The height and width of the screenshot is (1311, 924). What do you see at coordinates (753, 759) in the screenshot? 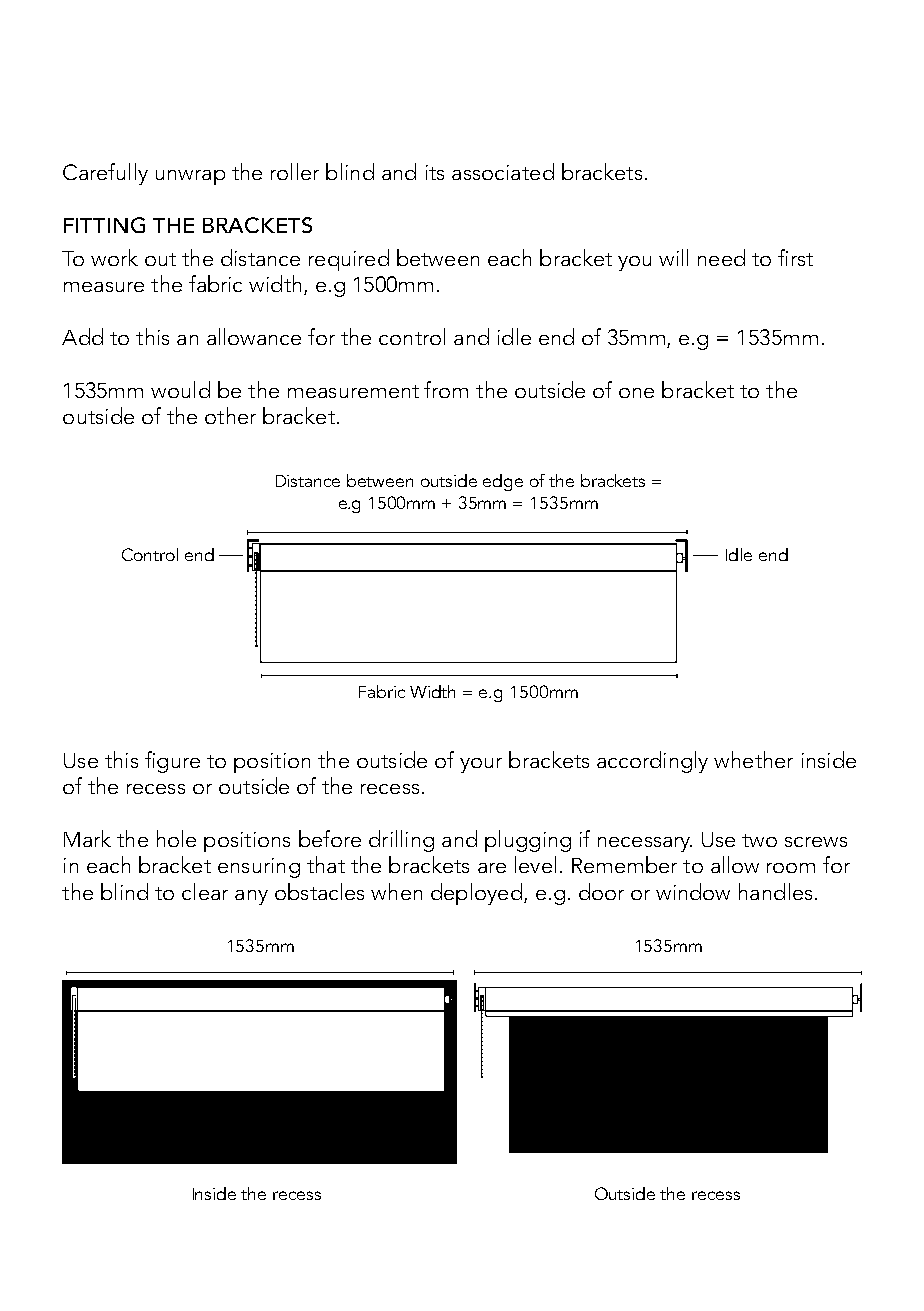
I see `whether` at bounding box center [753, 759].
